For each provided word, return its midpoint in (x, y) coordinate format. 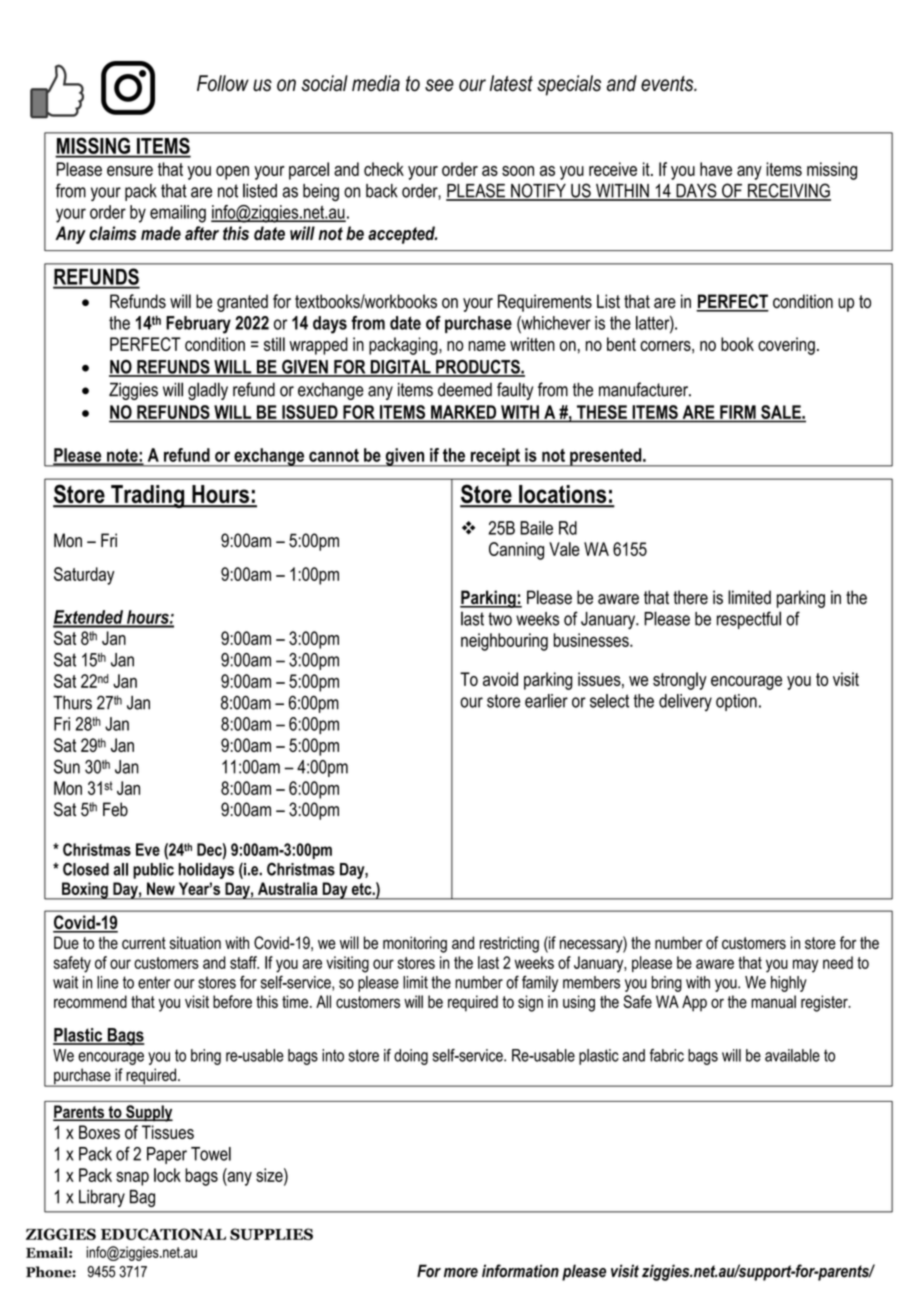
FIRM (738, 412)
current (144, 943)
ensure (130, 171)
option (736, 702)
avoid (500, 679)
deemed (465, 389)
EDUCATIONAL (163, 1234)
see (439, 85)
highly (789, 984)
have (716, 169)
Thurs (72, 703)
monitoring (415, 944)
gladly (208, 391)
